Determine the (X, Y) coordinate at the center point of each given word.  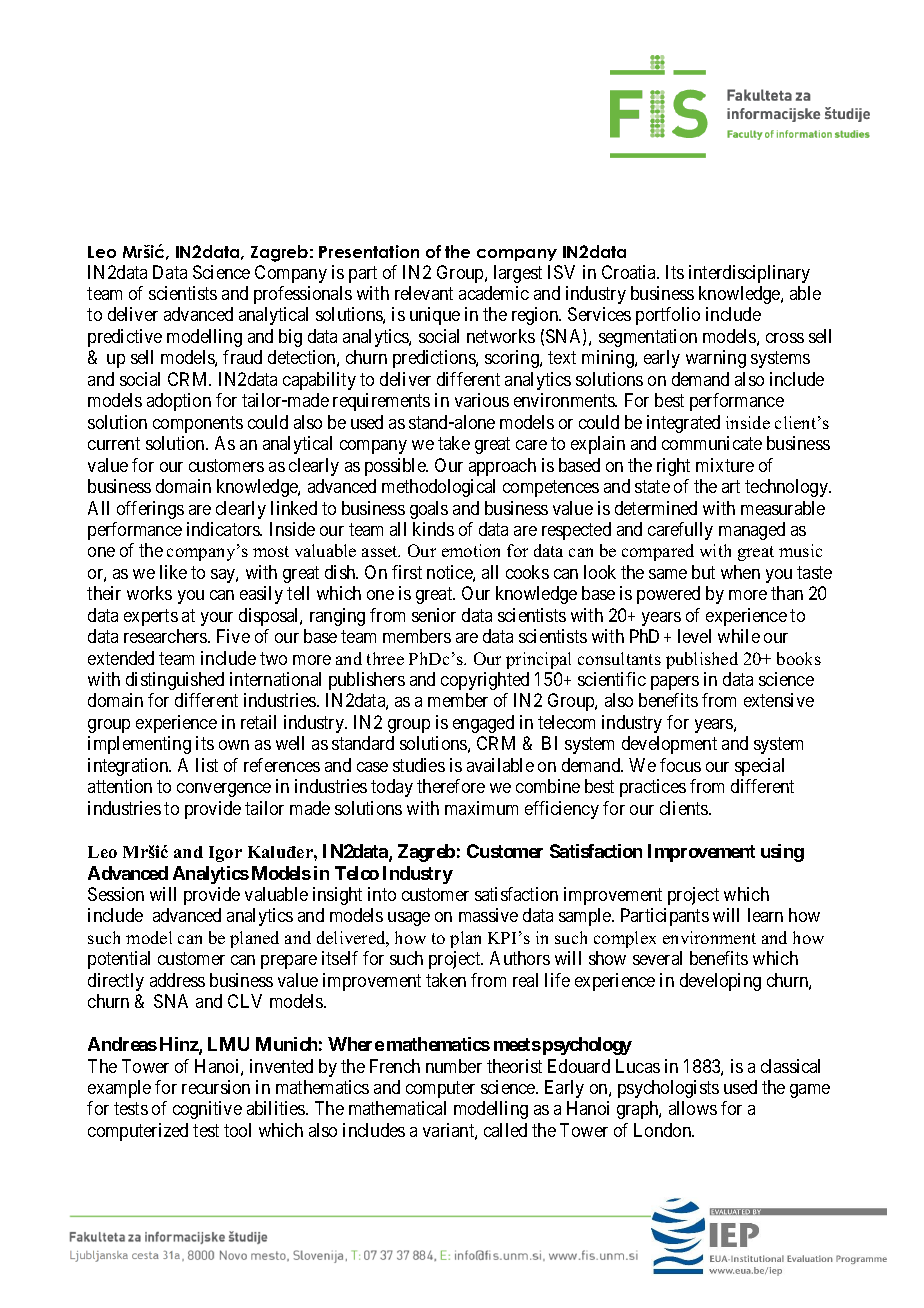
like (173, 572)
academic (494, 293)
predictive (125, 338)
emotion (471, 550)
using (782, 853)
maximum (481, 808)
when (740, 572)
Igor (225, 854)
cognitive (207, 1110)
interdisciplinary (749, 274)
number (454, 1066)
